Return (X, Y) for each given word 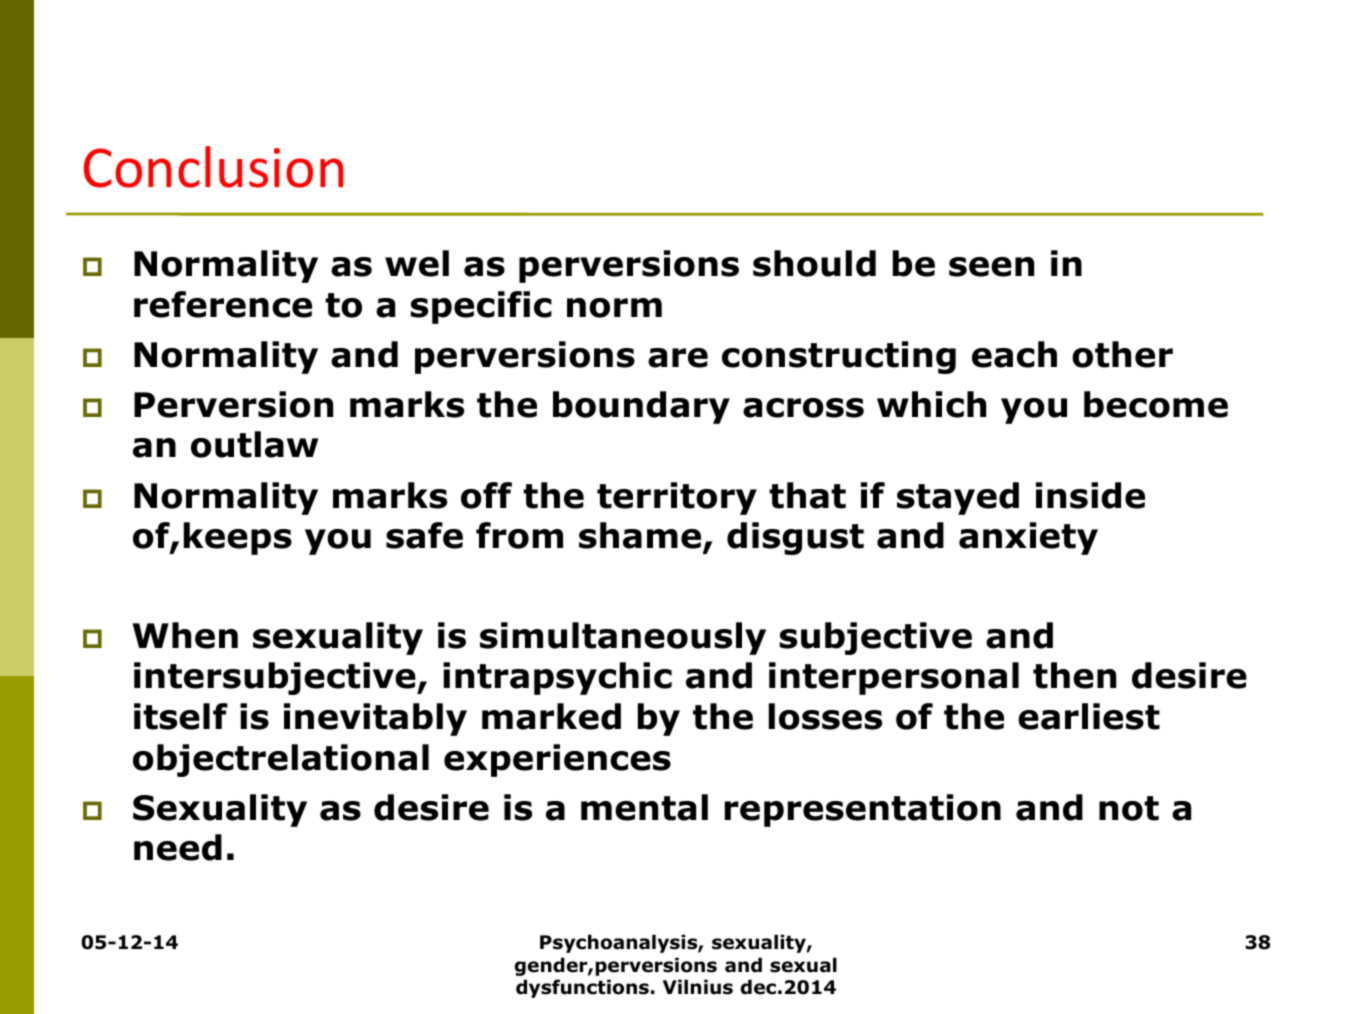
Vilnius (698, 987)
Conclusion (213, 167)
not (1129, 808)
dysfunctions (582, 988)
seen (991, 267)
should (814, 263)
